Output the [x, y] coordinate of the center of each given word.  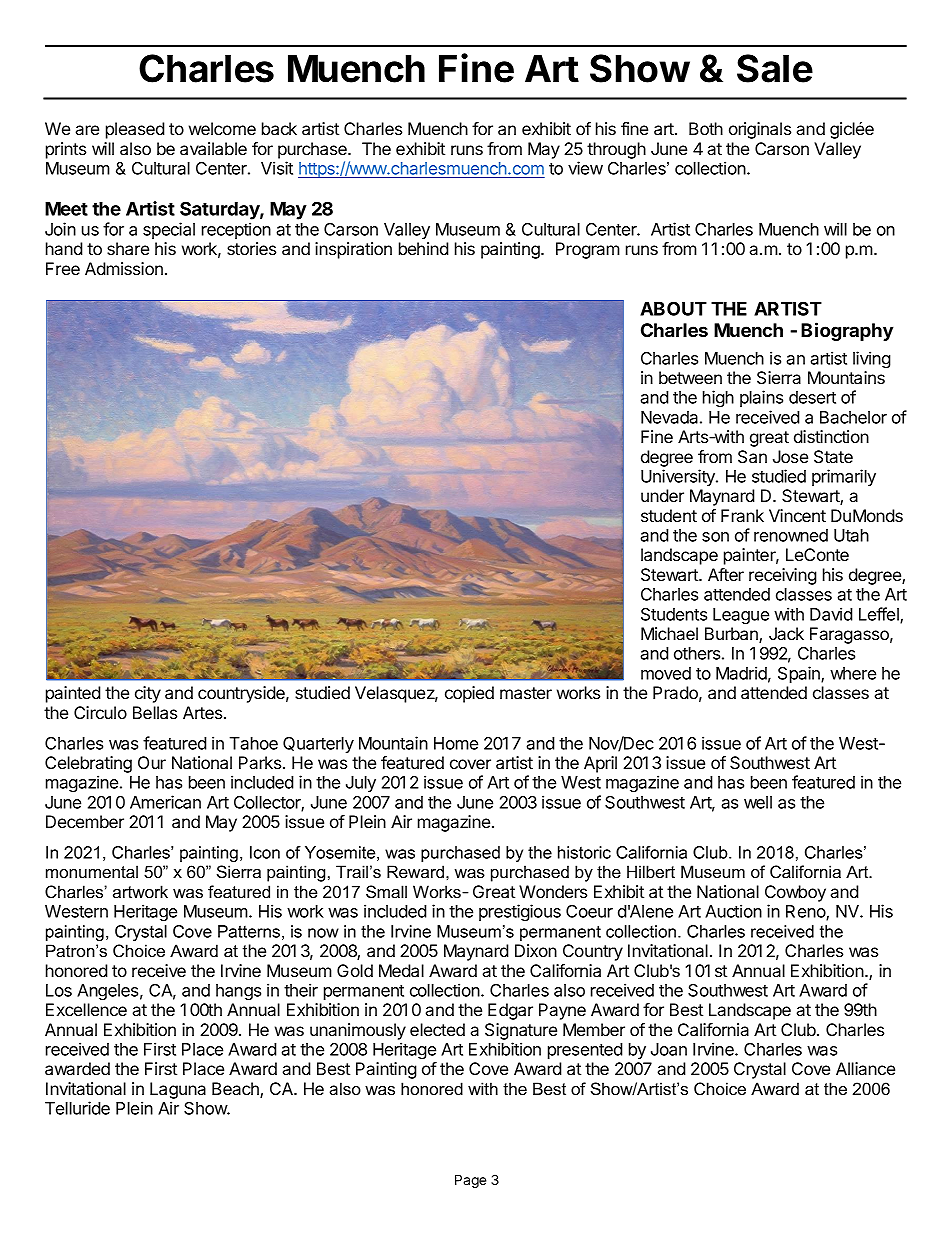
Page [470, 1181]
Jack [786, 633]
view [585, 168]
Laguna [178, 1090]
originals [760, 130]
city [148, 694]
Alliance [865, 1068]
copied [469, 694]
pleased [135, 130]
